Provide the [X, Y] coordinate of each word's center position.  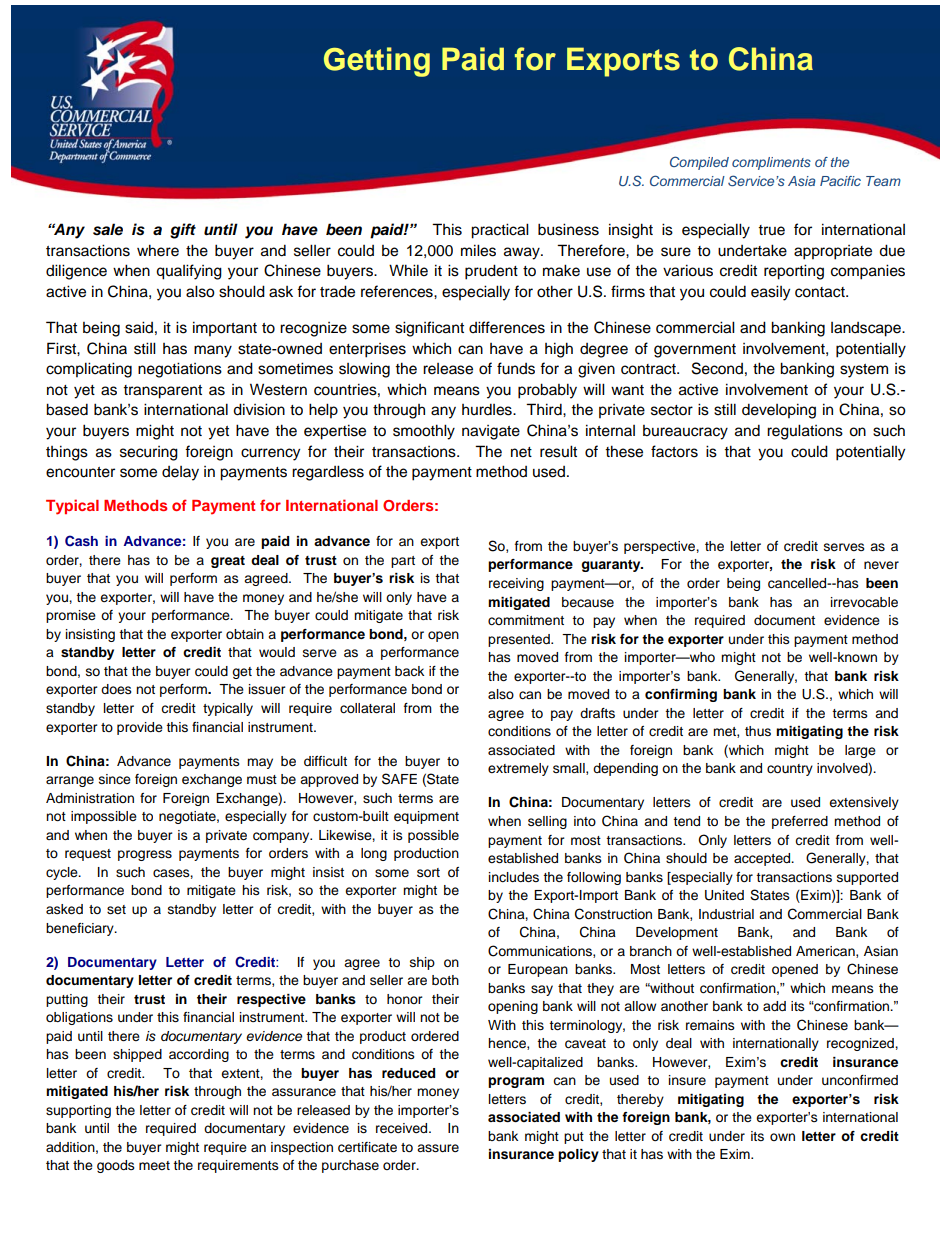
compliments [771, 163]
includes [514, 877]
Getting [377, 62]
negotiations [180, 370]
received [403, 1128]
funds [516, 368]
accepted [763, 859]
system [864, 371]
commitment [526, 620]
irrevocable [864, 602]
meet [154, 1165]
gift [183, 231]
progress [145, 855]
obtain [245, 634]
